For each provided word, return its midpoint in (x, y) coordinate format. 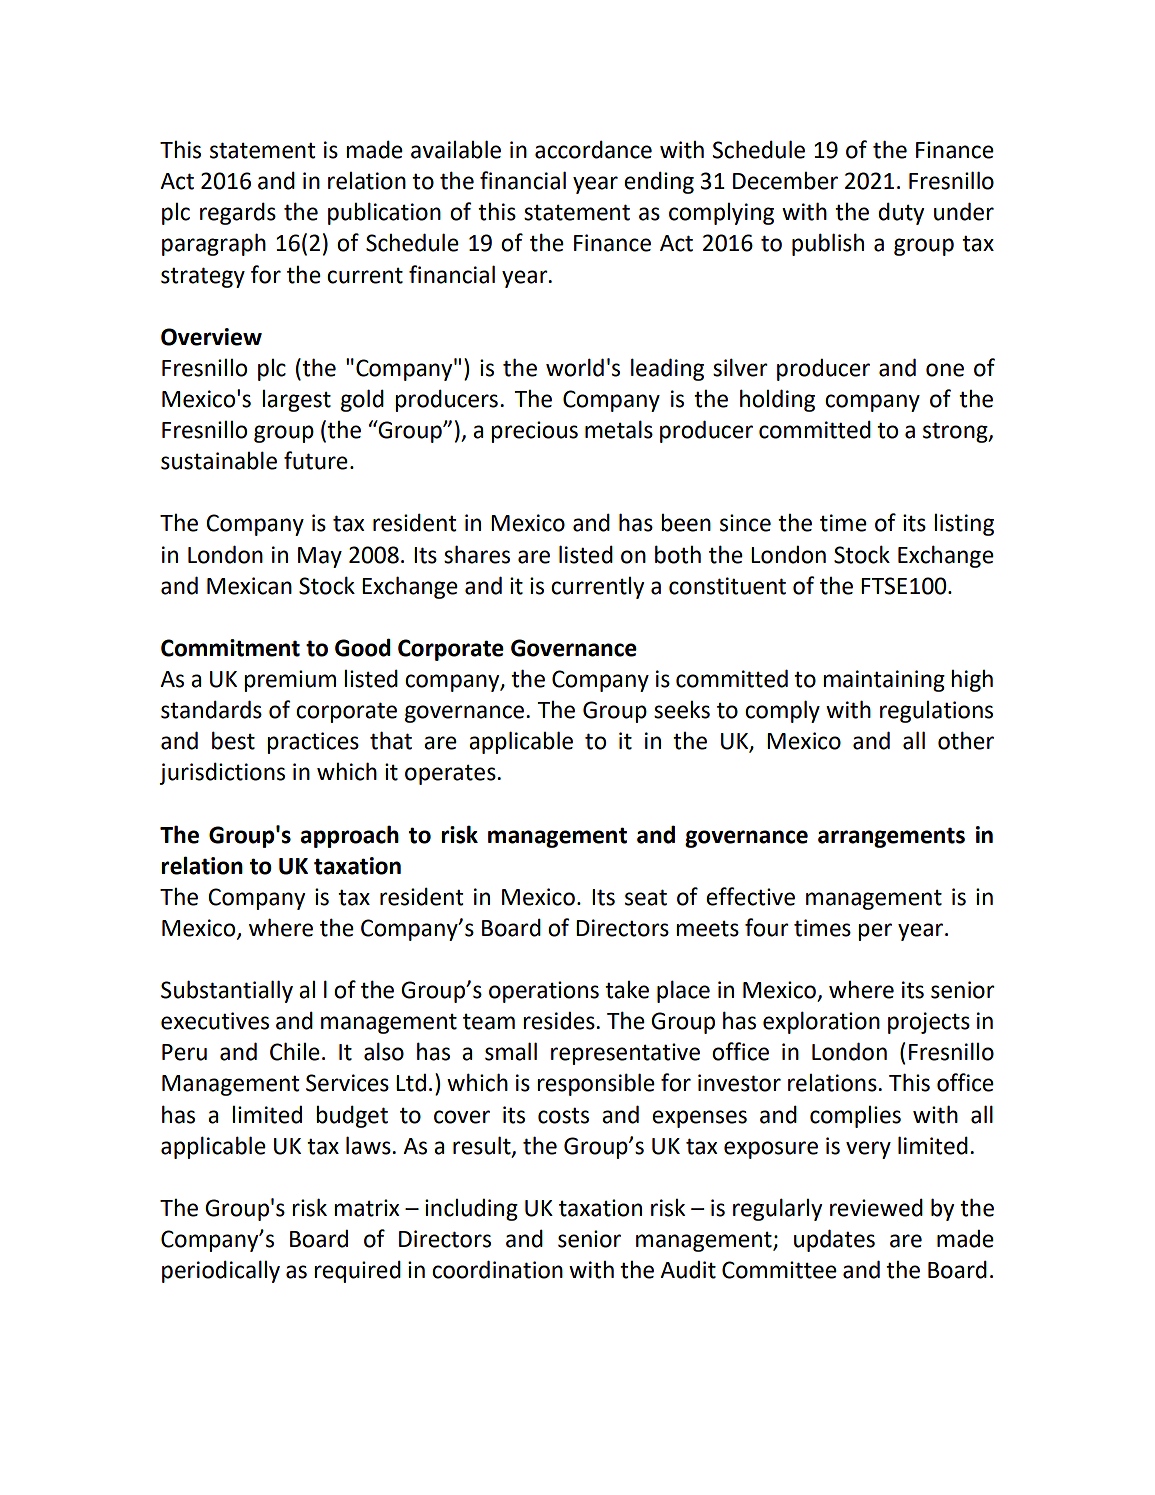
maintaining (884, 681)
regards (238, 214)
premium (290, 681)
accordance (593, 150)
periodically (221, 1271)
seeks (682, 710)
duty (901, 214)
